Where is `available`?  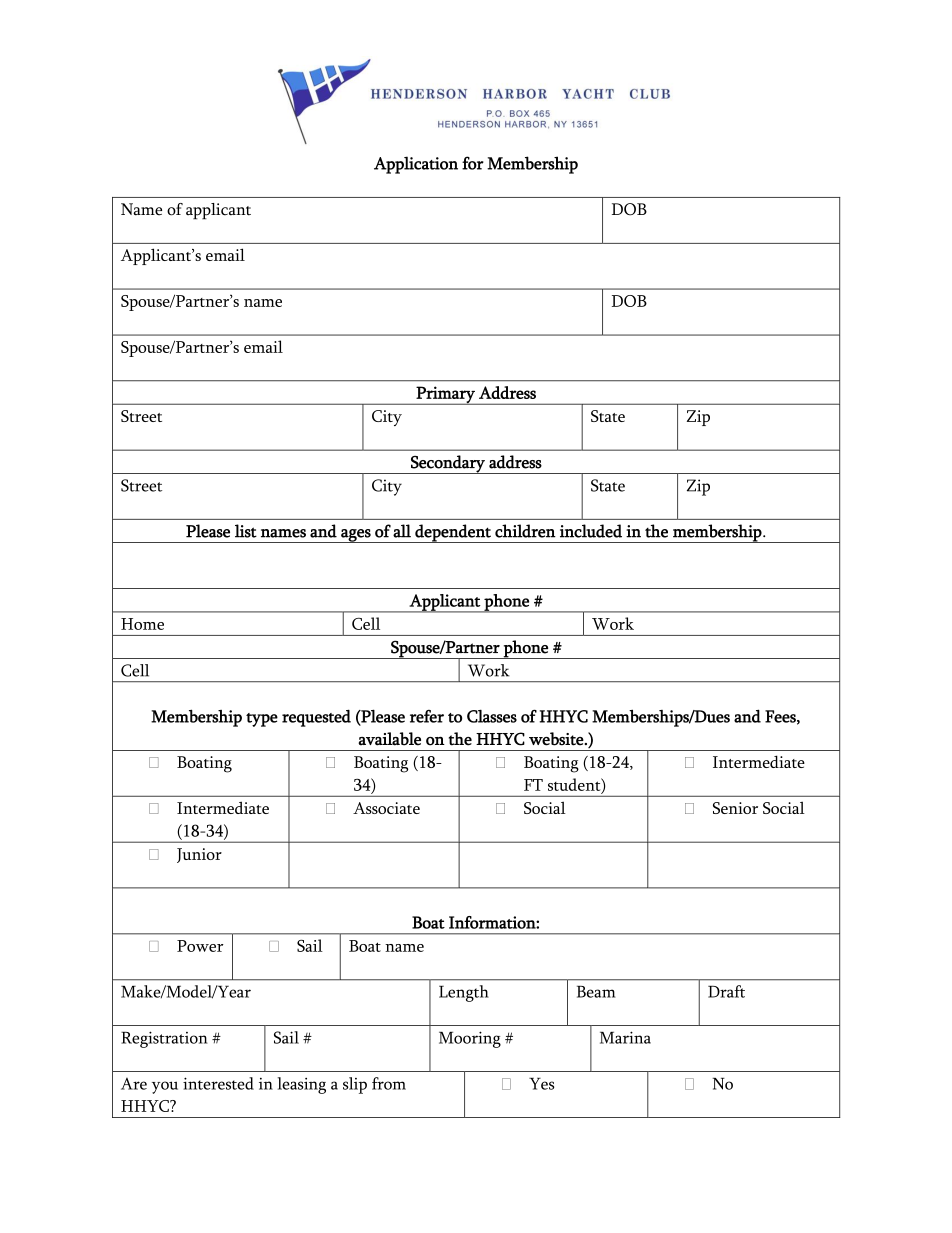 available is located at coordinates (389, 739).
